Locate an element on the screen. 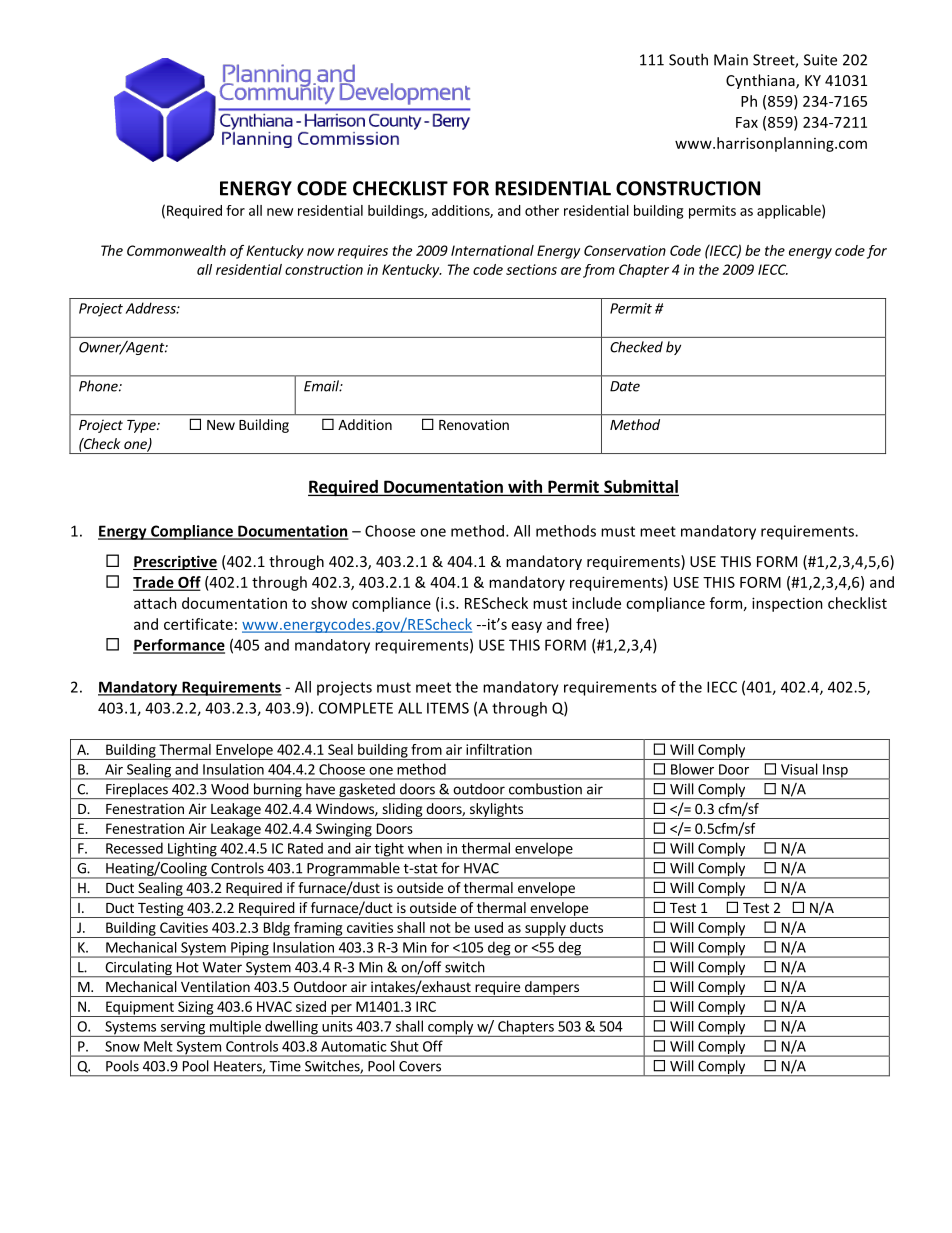 Image resolution: width=952 pixels, height=1233 pixels. Commonwealth is located at coordinates (176, 250).
